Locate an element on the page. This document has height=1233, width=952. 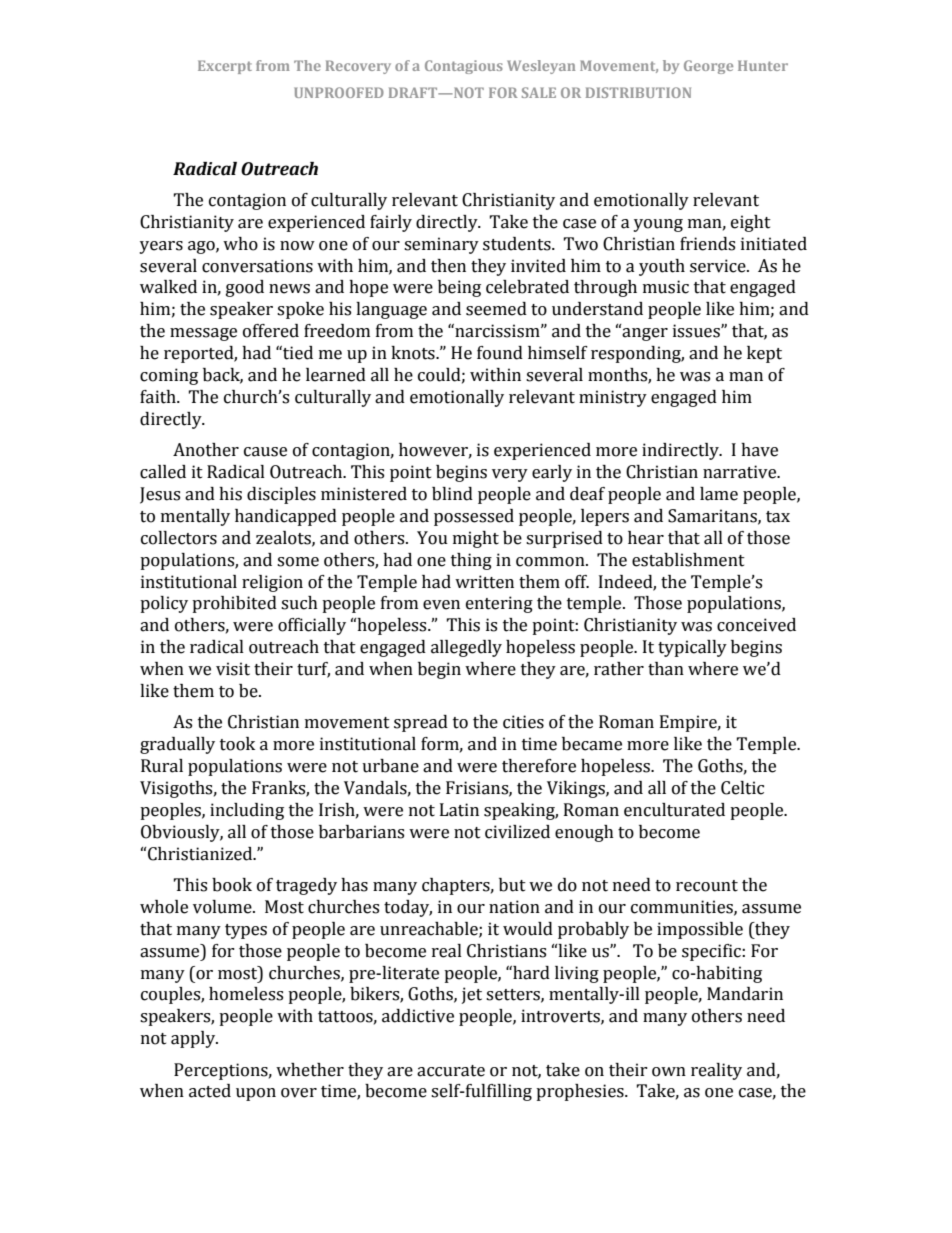
acted is located at coordinates (210, 1091).
